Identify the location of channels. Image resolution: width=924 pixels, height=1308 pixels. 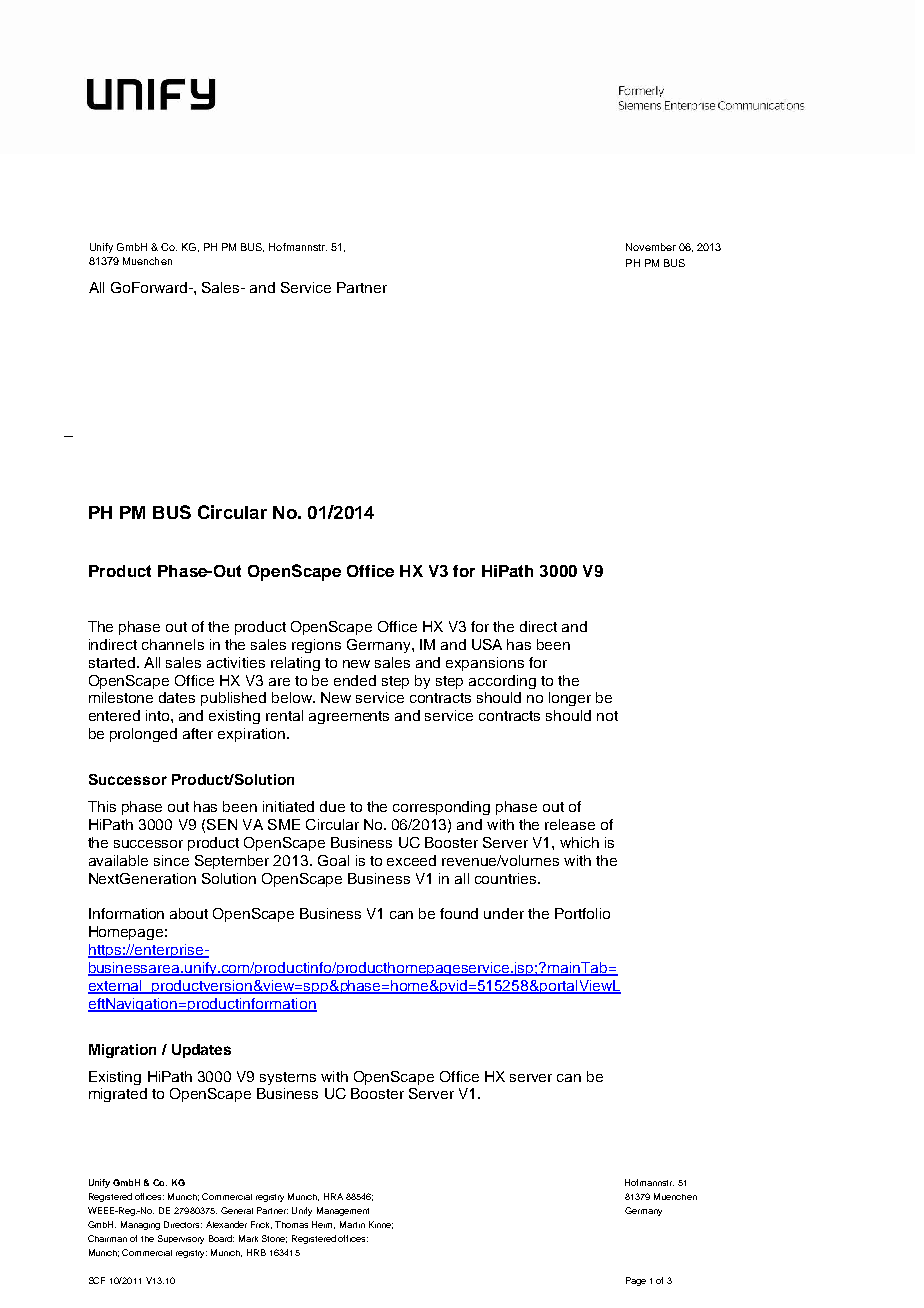
(173, 644).
